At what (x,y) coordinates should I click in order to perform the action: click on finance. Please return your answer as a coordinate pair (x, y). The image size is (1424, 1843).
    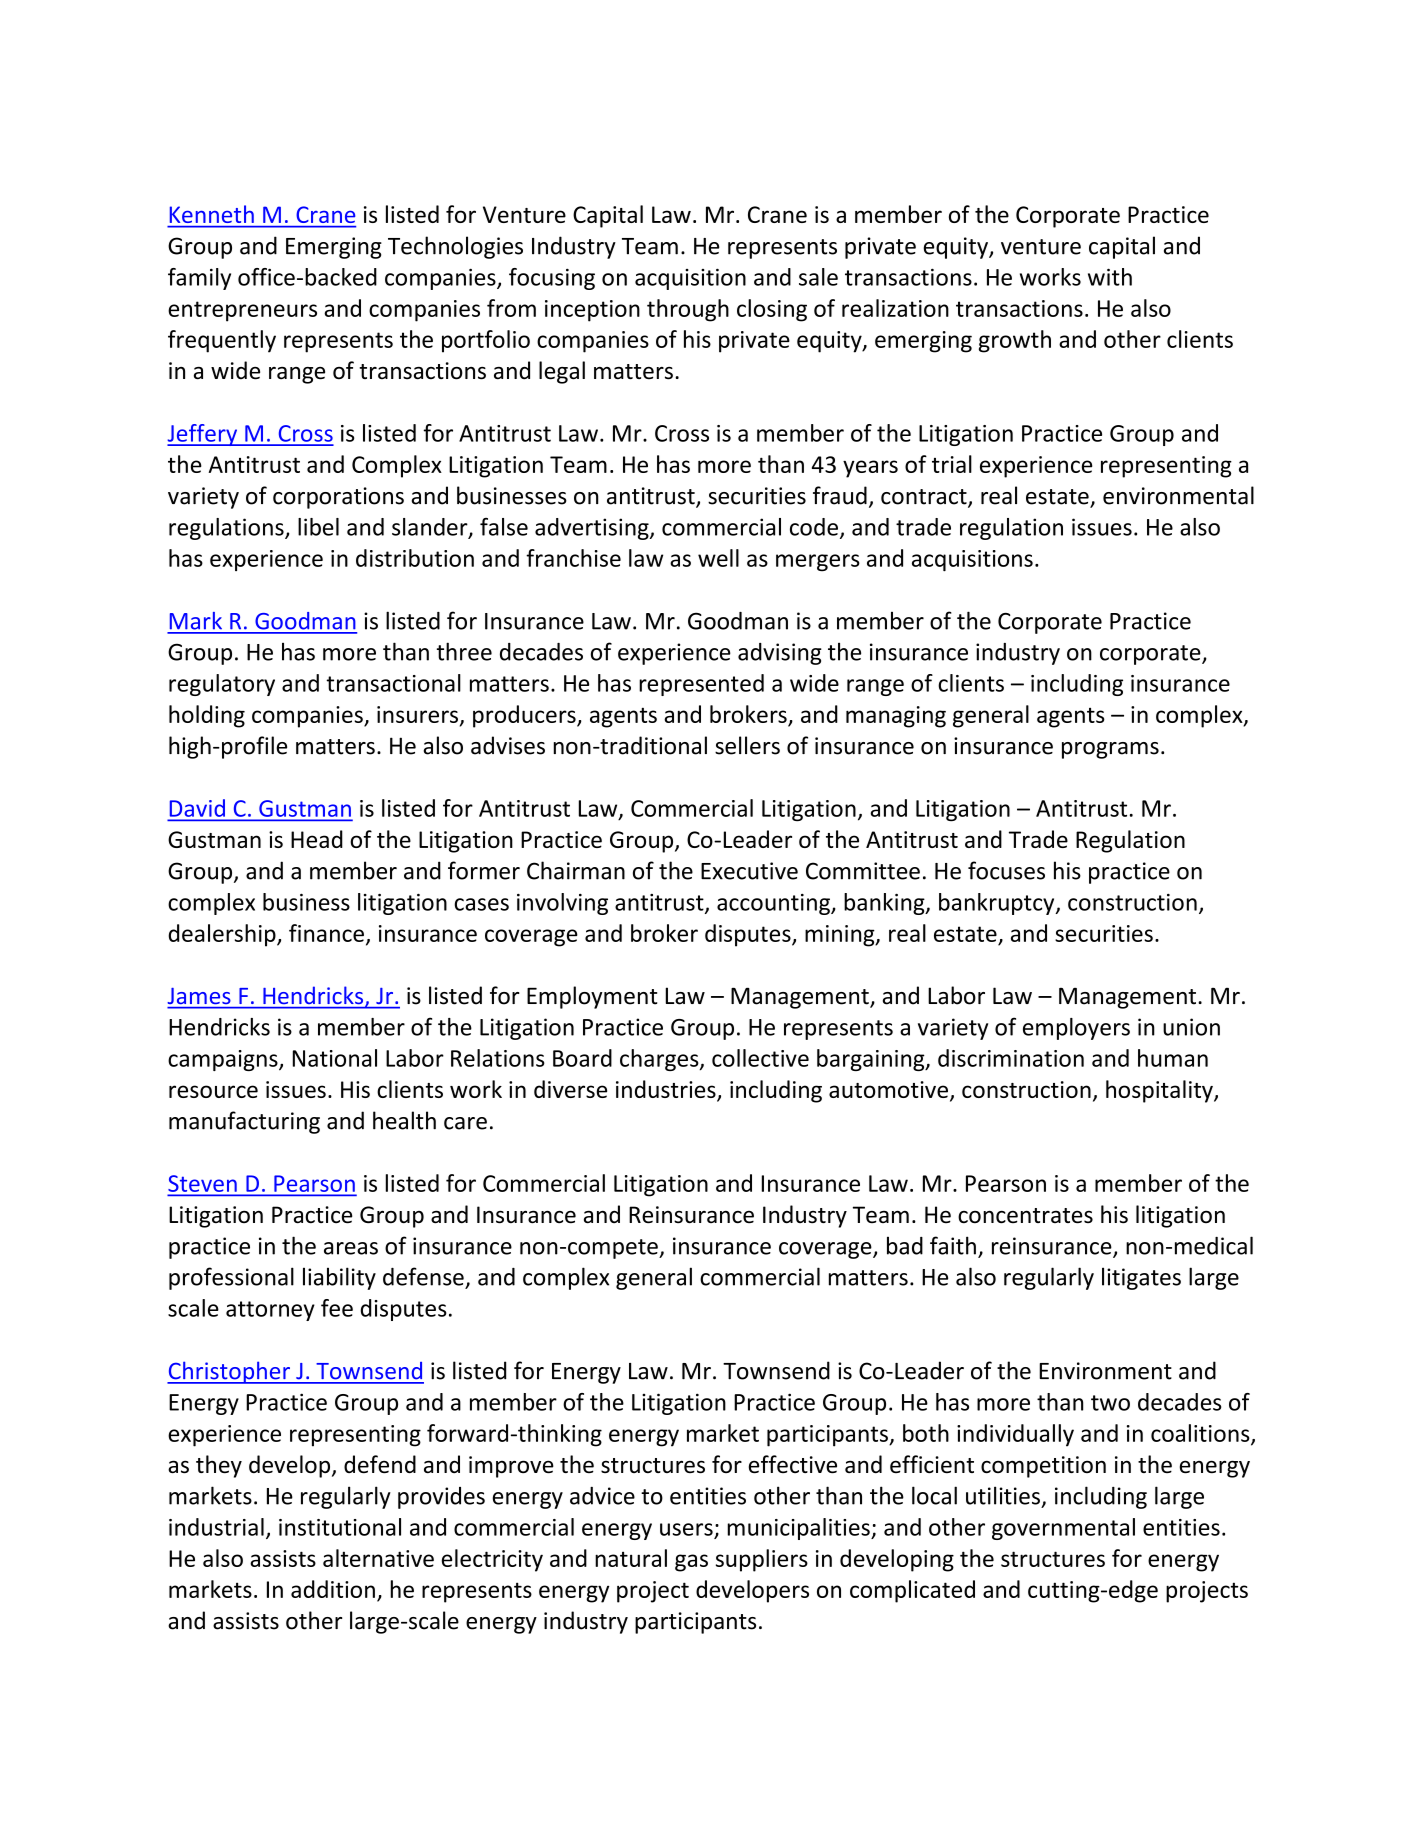
    Looking at the image, I should click on (326, 933).
